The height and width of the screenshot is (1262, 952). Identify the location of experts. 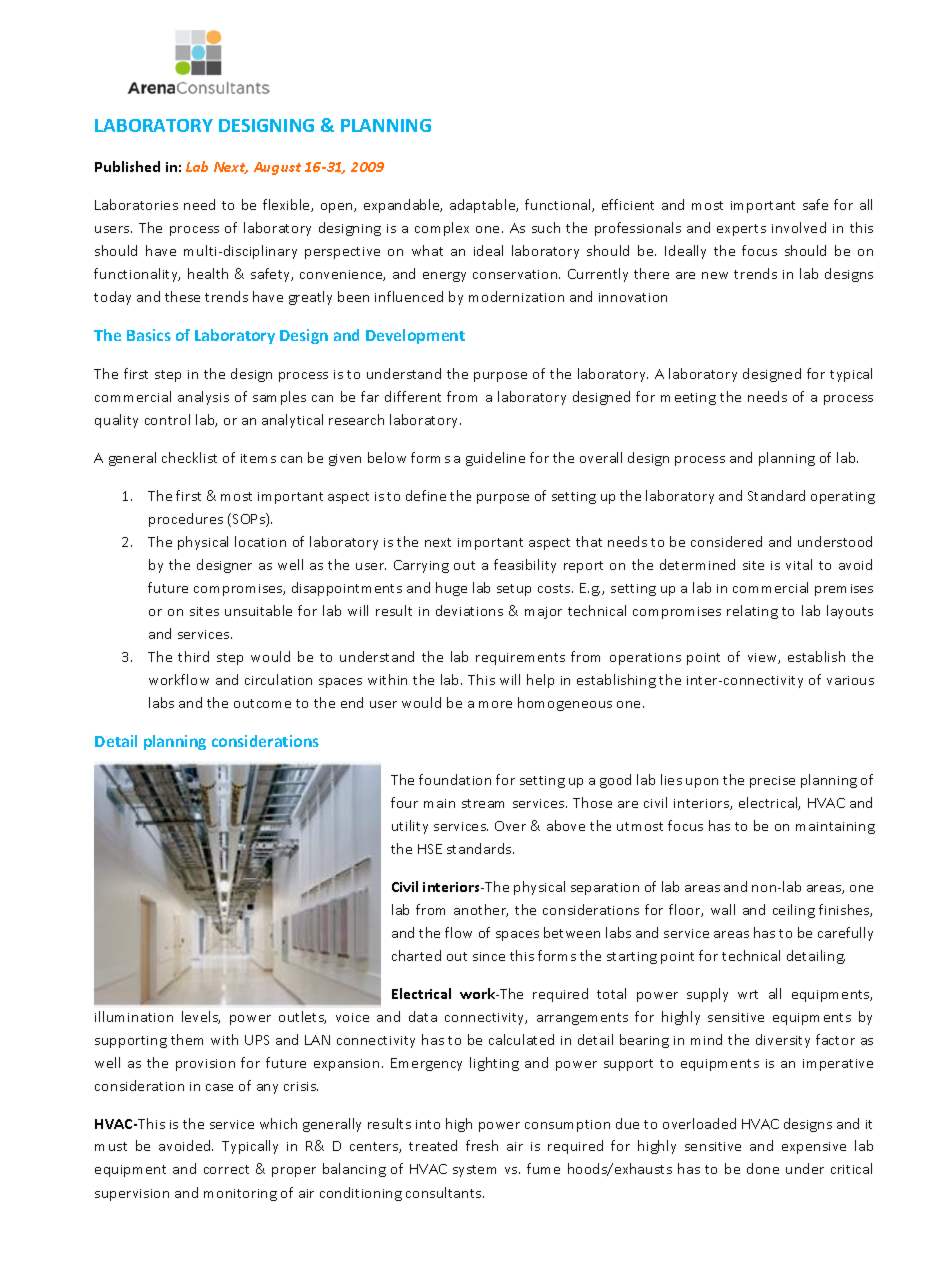
(741, 230).
